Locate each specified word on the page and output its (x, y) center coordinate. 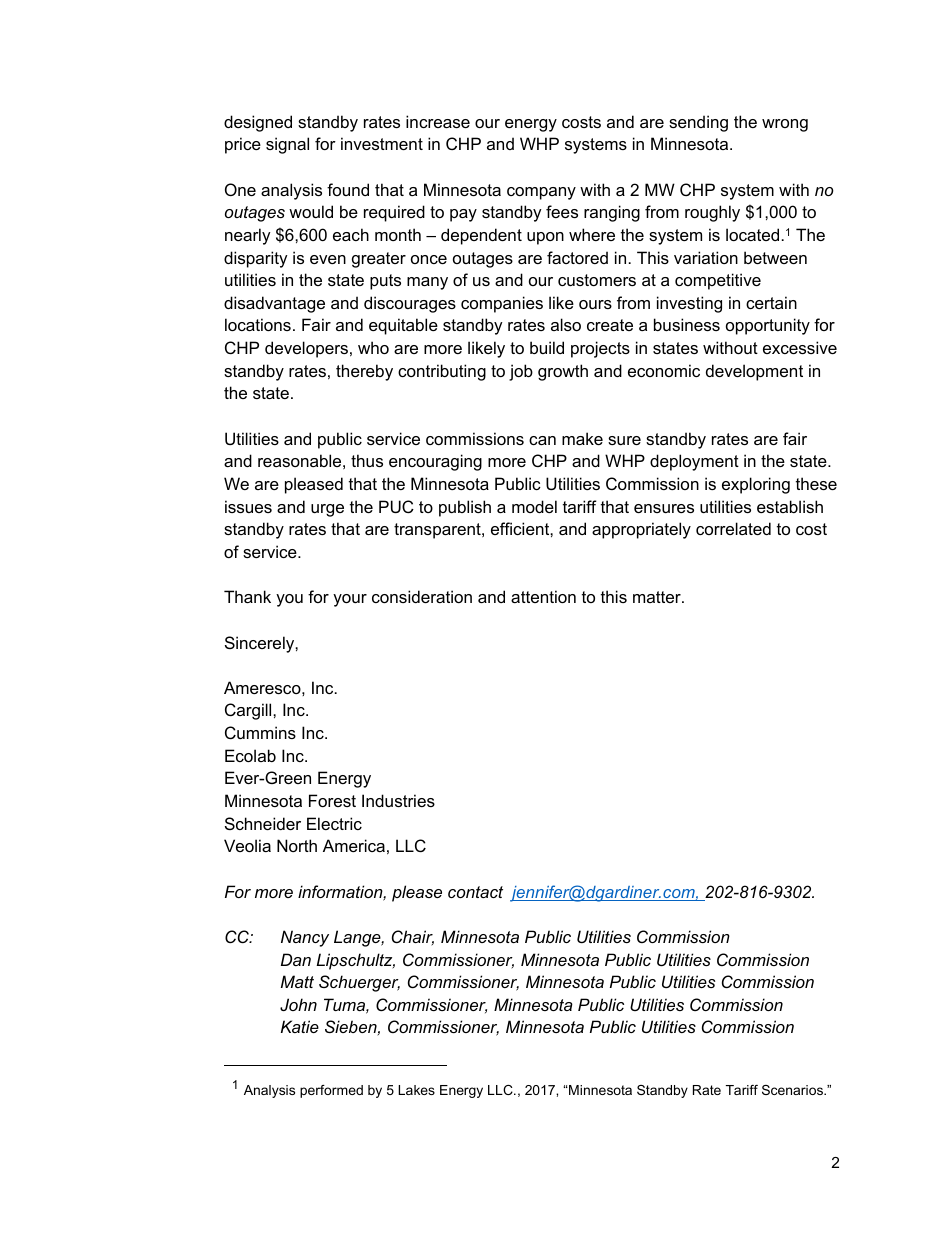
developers (306, 349)
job (521, 372)
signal (287, 145)
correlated (733, 528)
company (541, 193)
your (350, 600)
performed (331, 1091)
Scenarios (794, 1090)
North (297, 845)
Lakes (416, 1090)
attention (543, 596)
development (754, 372)
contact (475, 892)
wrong (785, 125)
